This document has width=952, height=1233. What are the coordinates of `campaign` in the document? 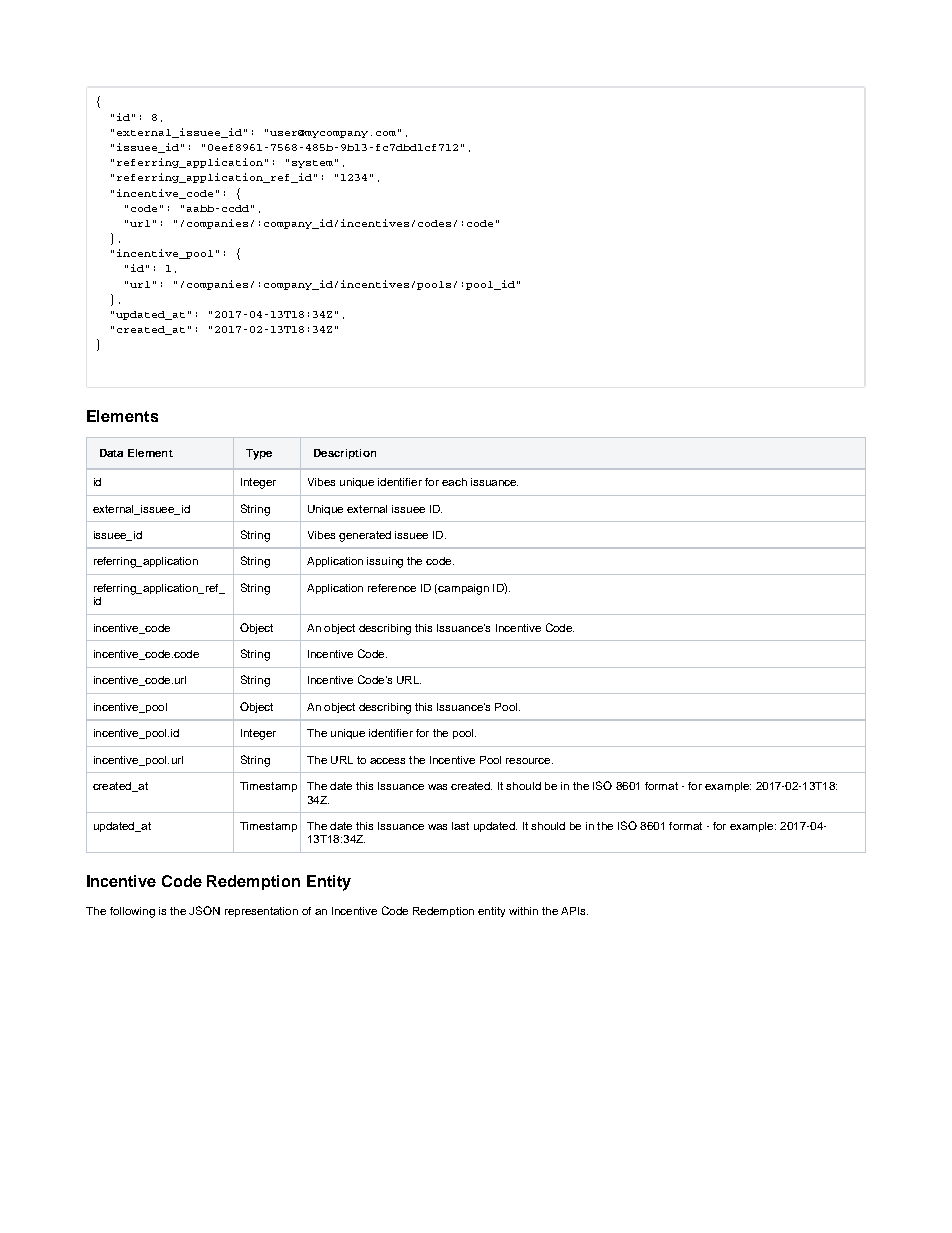 It's located at (463, 589).
